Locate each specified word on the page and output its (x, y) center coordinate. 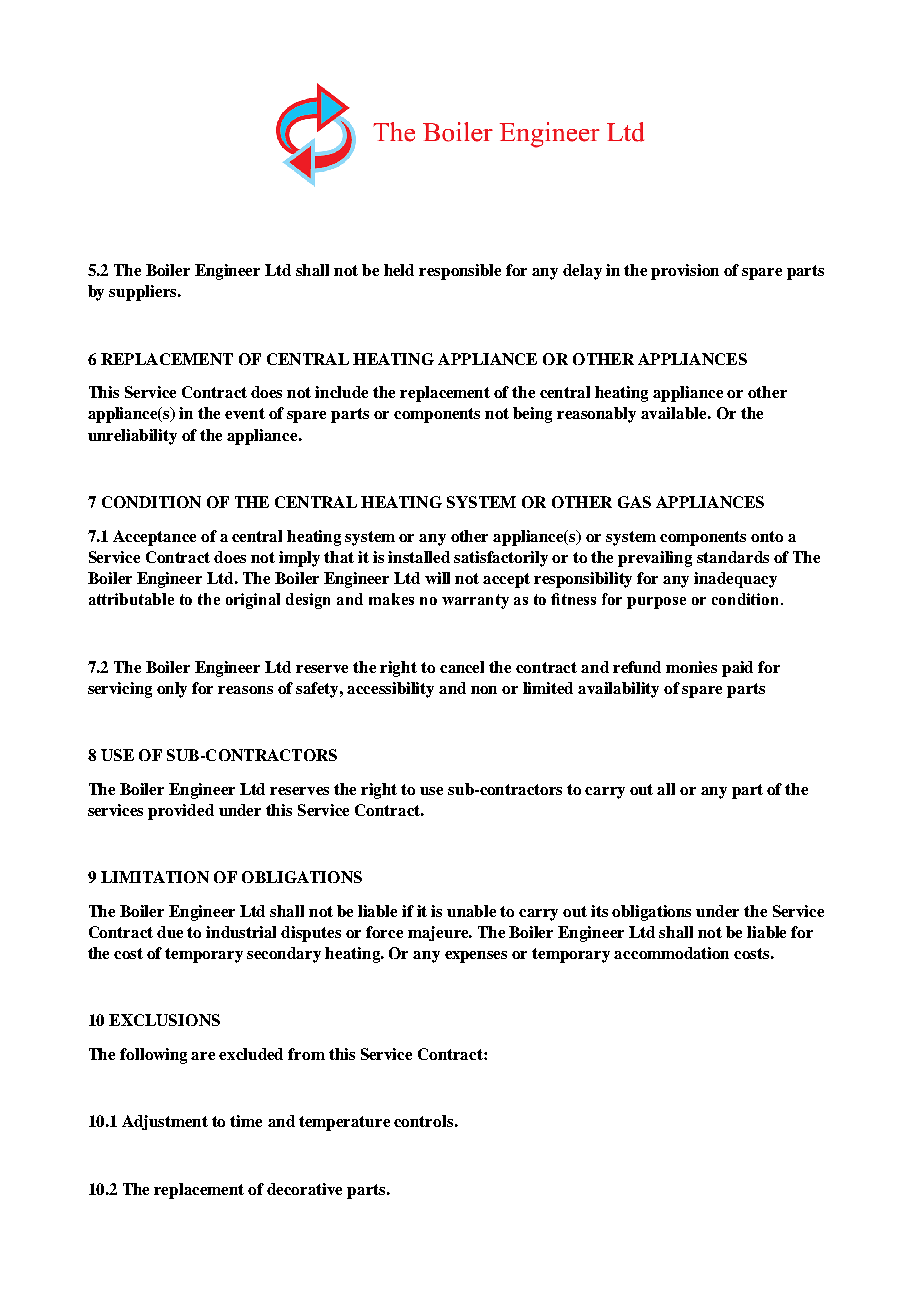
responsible (460, 272)
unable (471, 911)
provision (685, 272)
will (437, 578)
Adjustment (165, 1122)
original (253, 601)
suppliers (144, 293)
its (599, 911)
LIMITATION (155, 877)
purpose (656, 603)
